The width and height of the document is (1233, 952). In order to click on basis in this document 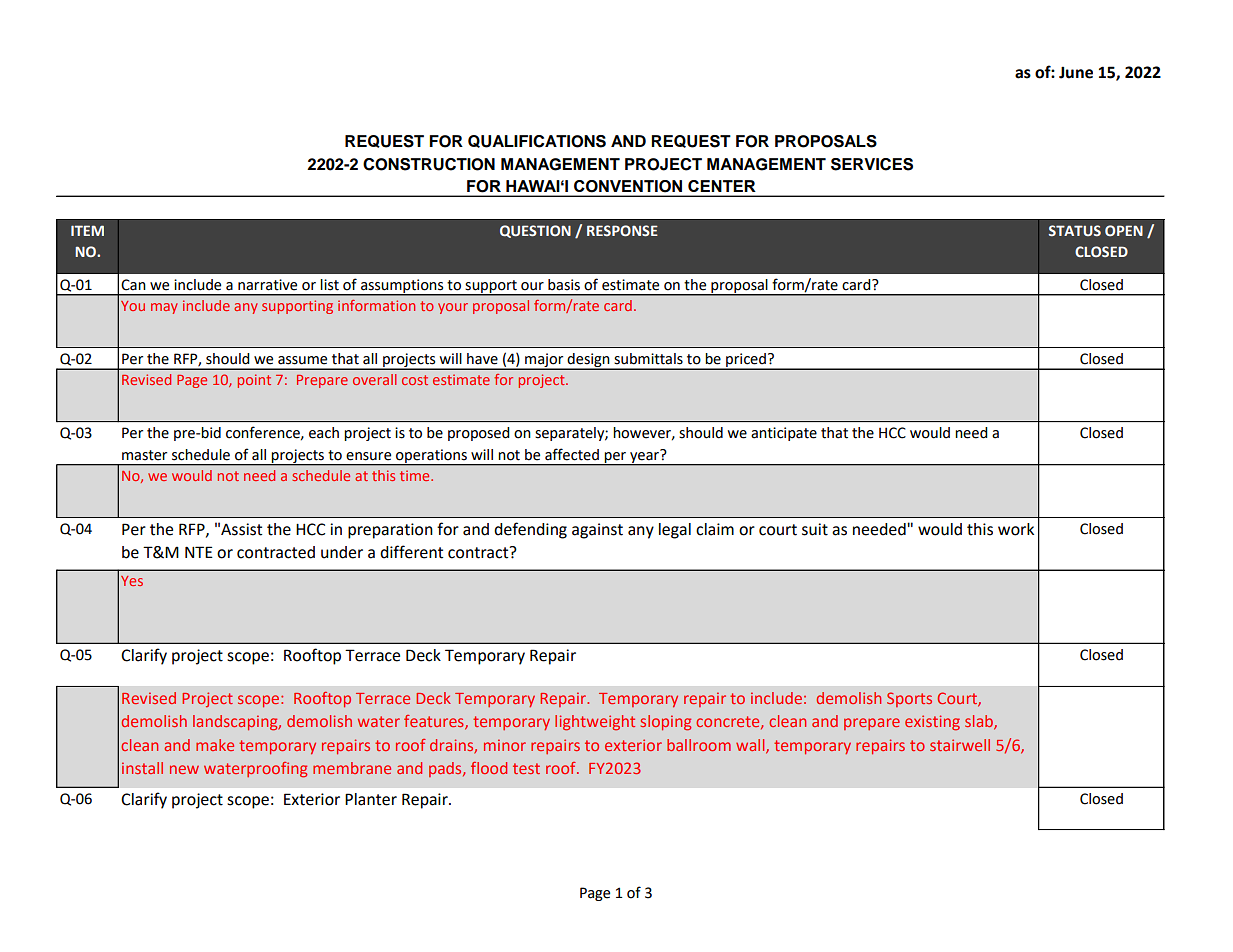, I will do `click(564, 285)`.
